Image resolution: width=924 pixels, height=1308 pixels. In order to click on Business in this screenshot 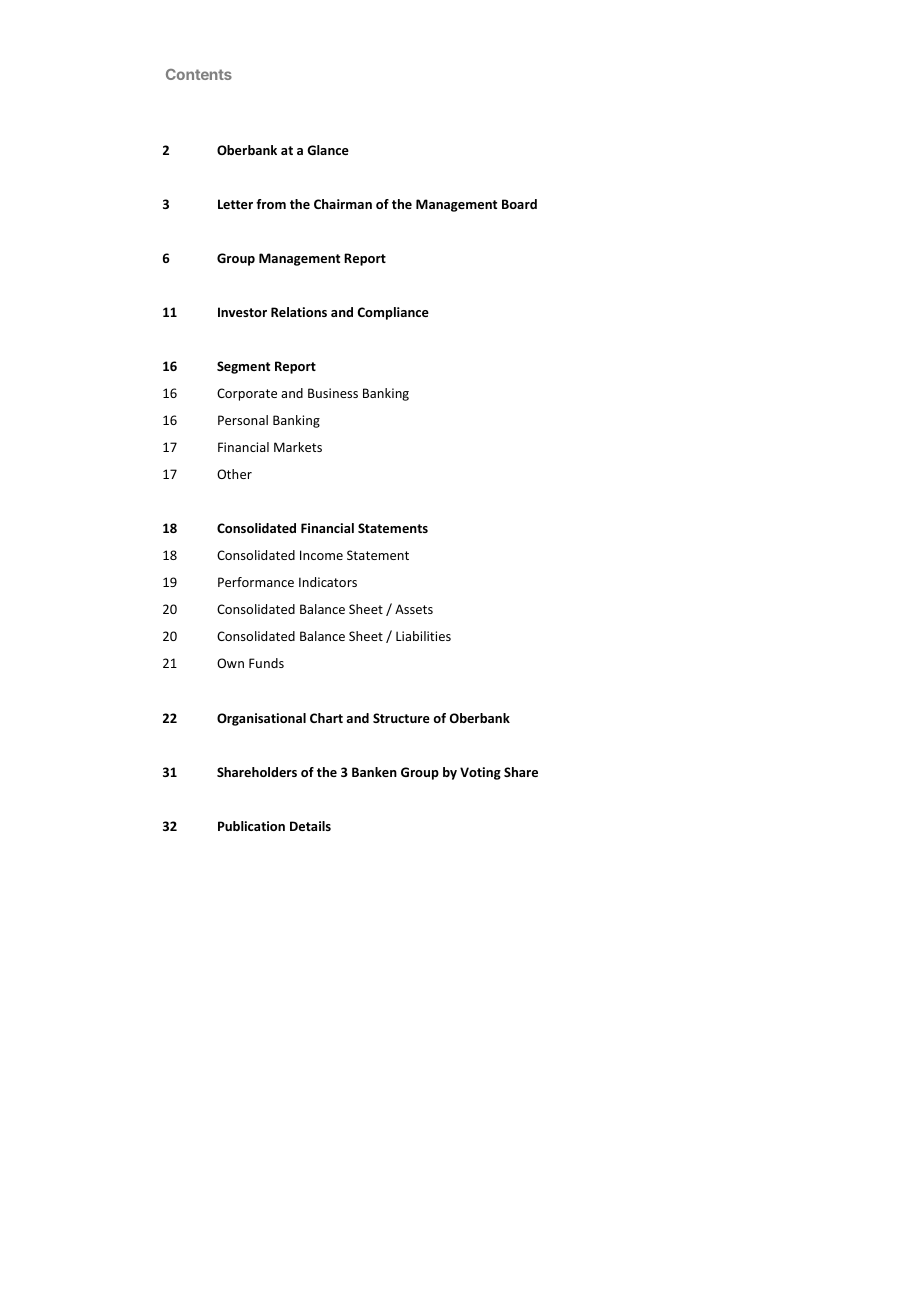, I will do `click(333, 393)`.
